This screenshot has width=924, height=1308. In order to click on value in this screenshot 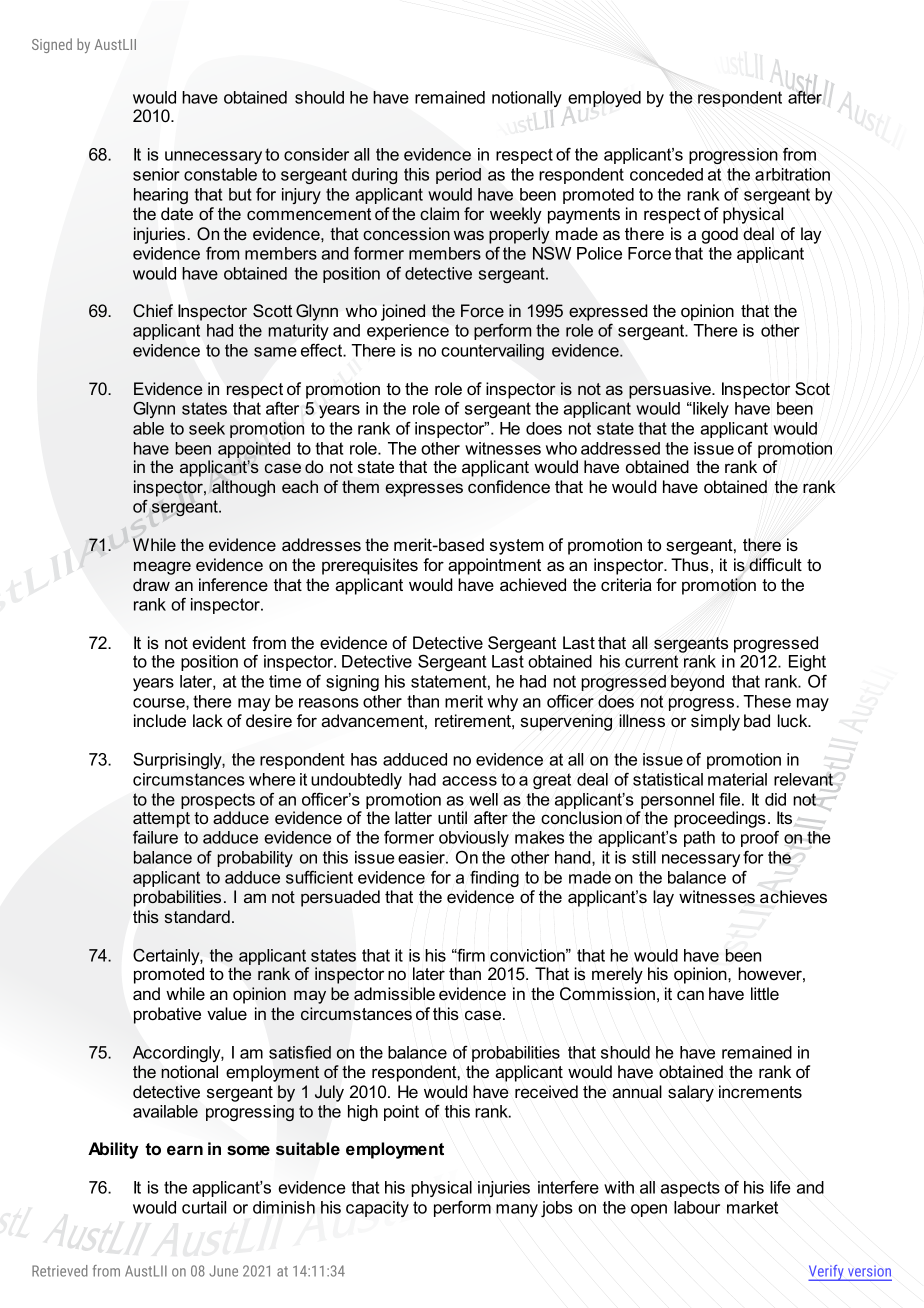, I will do `click(227, 1013)`.
